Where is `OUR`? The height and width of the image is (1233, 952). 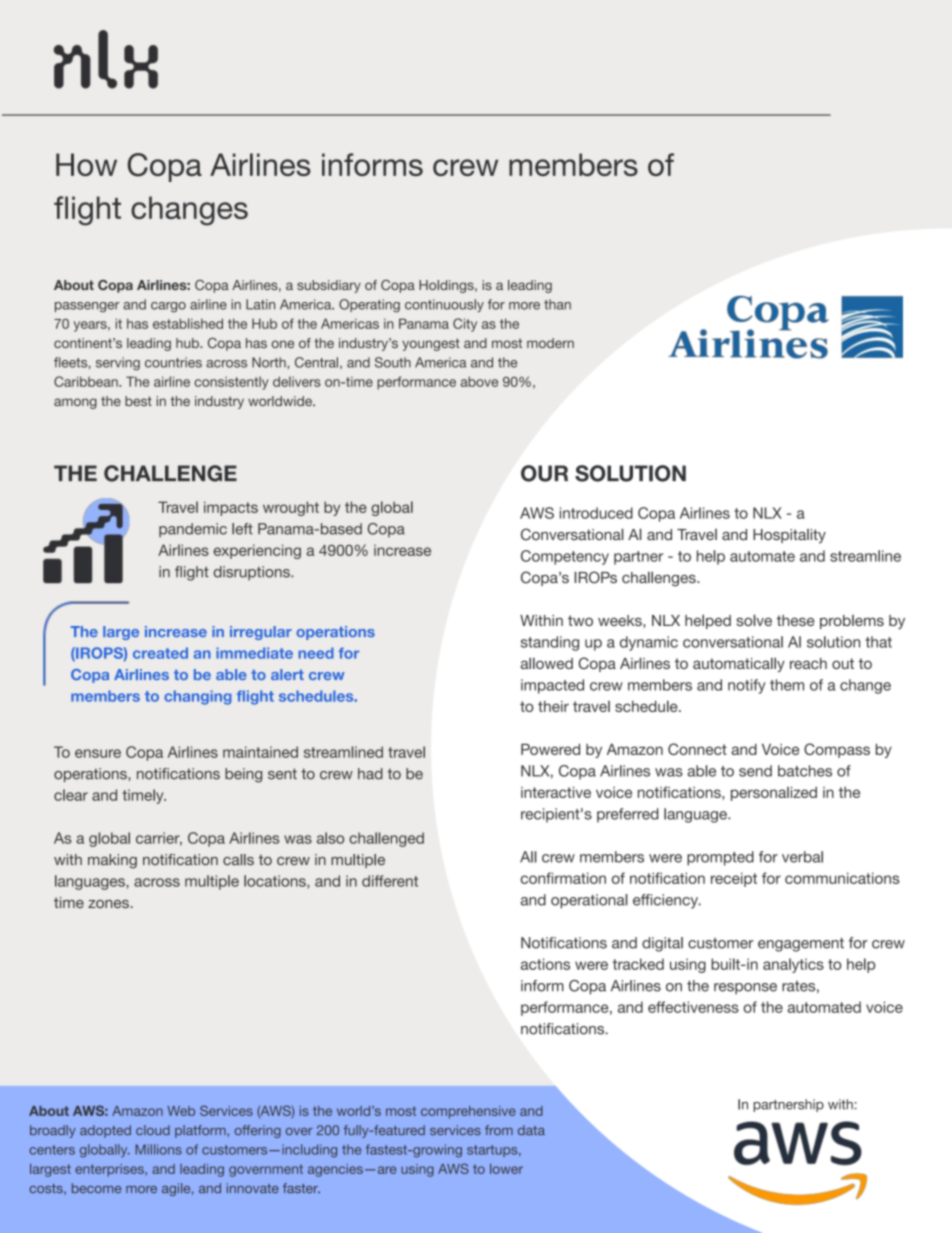 OUR is located at coordinates (544, 473).
